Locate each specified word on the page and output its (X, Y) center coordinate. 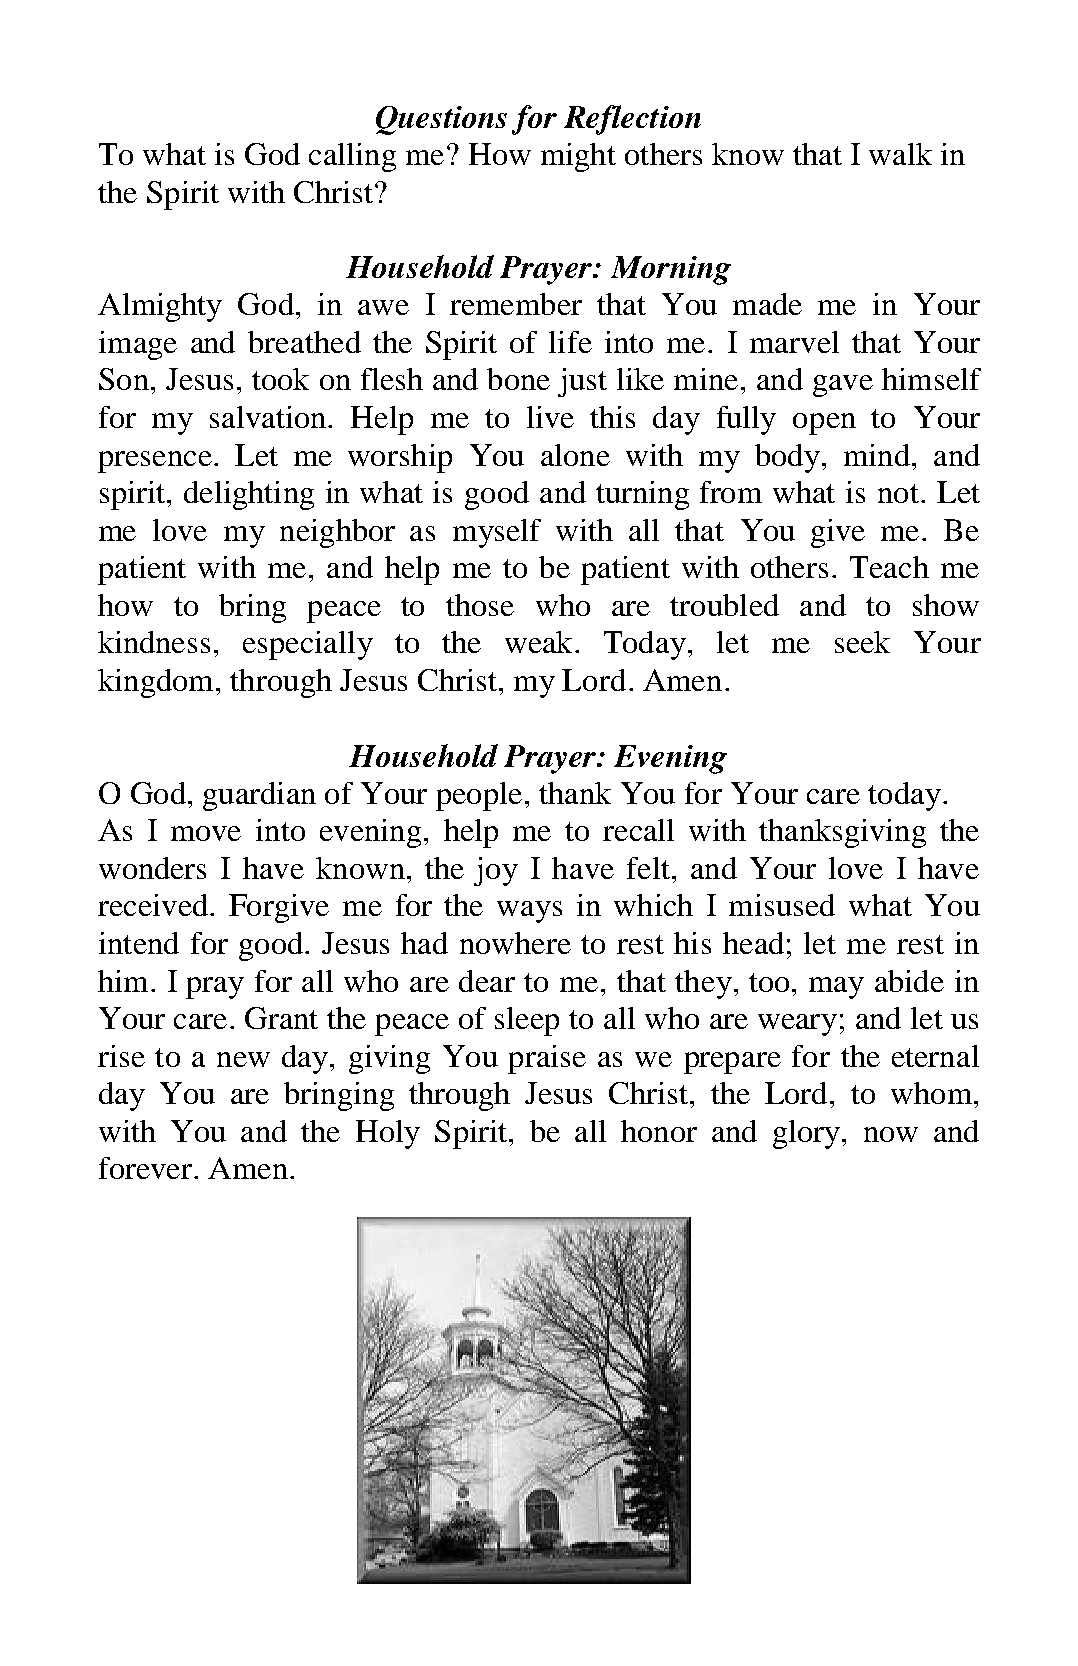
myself (497, 533)
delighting (249, 495)
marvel (794, 342)
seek (862, 642)
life (570, 342)
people (479, 796)
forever (147, 1168)
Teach (889, 567)
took (280, 379)
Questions (441, 120)
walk (900, 154)
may (836, 988)
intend (139, 943)
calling (352, 157)
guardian (259, 796)
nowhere (515, 943)
